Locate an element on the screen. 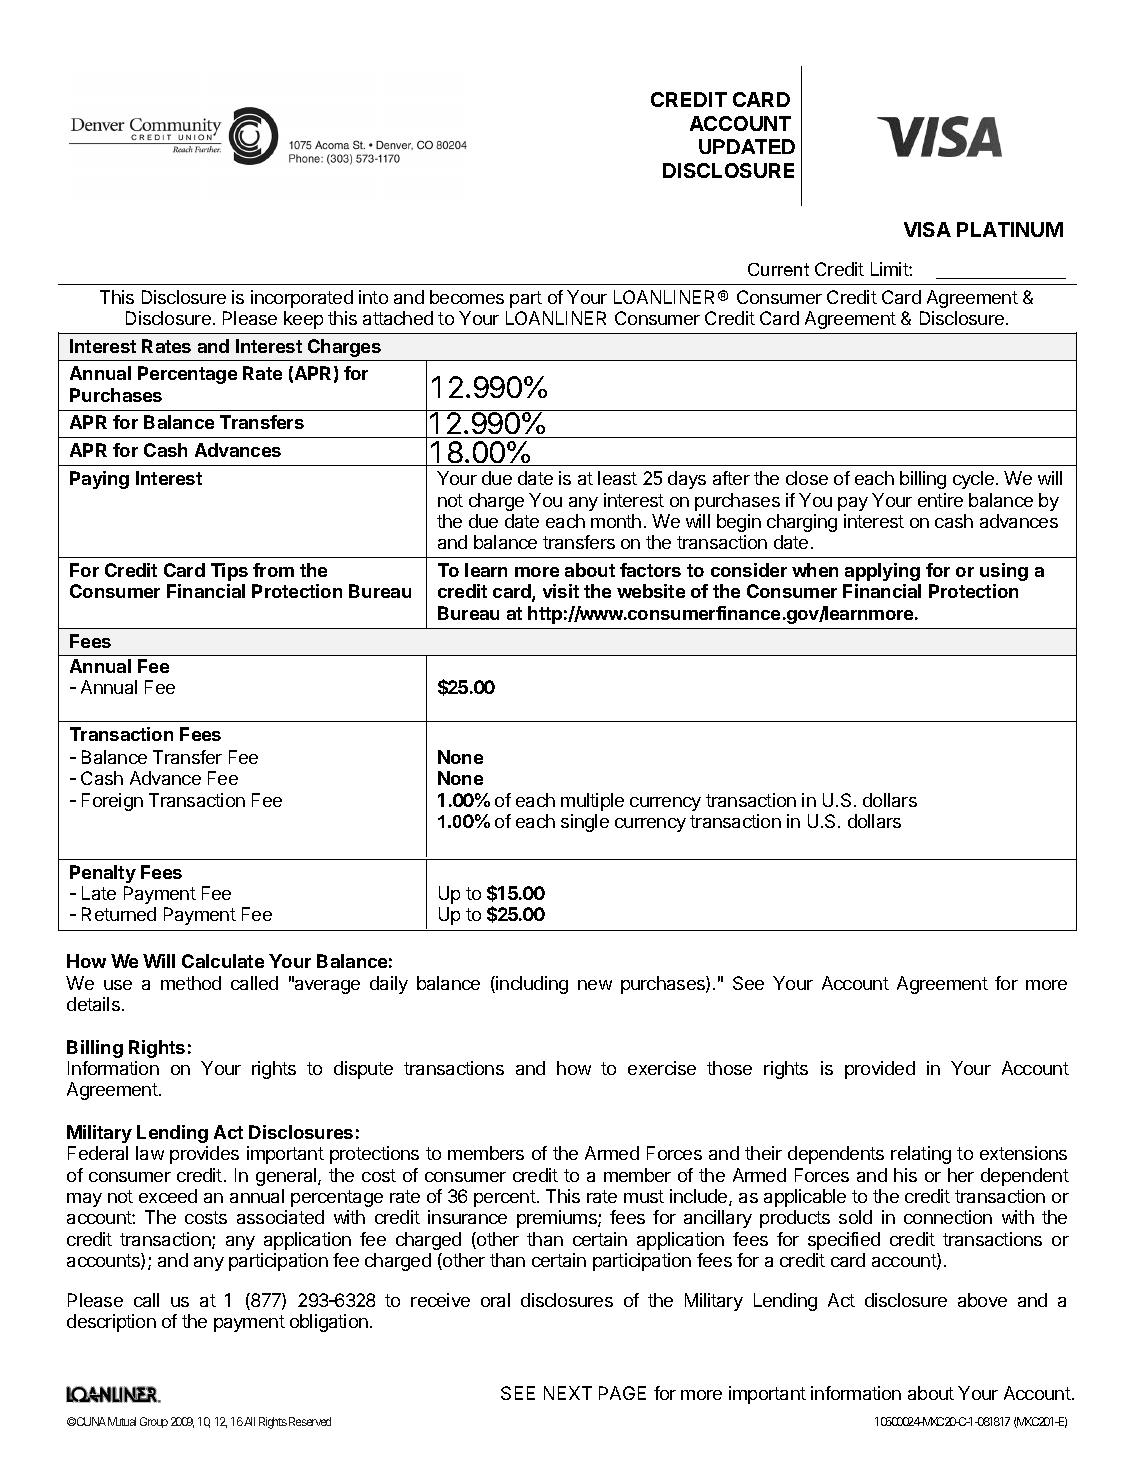 The height and width of the screenshot is (1469, 1135). Limit is located at coordinates (890, 269).
